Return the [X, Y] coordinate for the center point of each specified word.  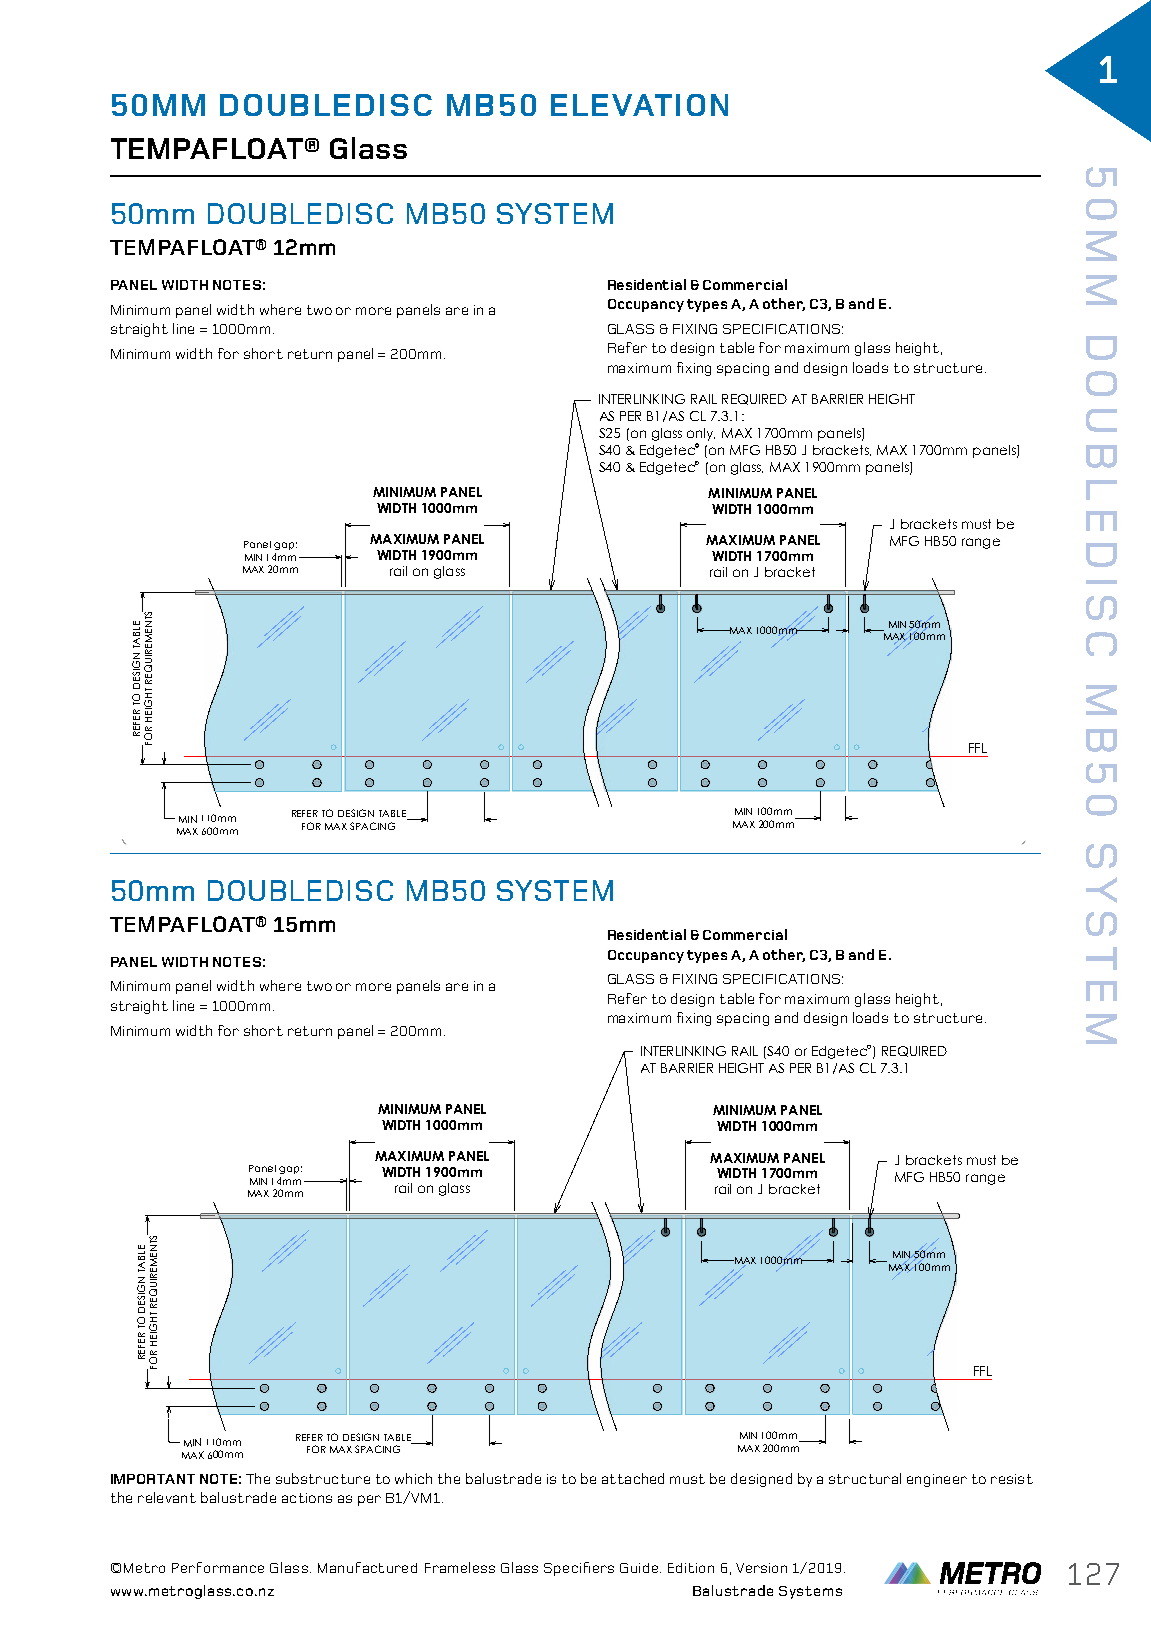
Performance [218, 1567]
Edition [691, 1568]
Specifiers [579, 1569]
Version [761, 1568]
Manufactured [367, 1567]
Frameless [460, 1567]
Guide [639, 1568]
